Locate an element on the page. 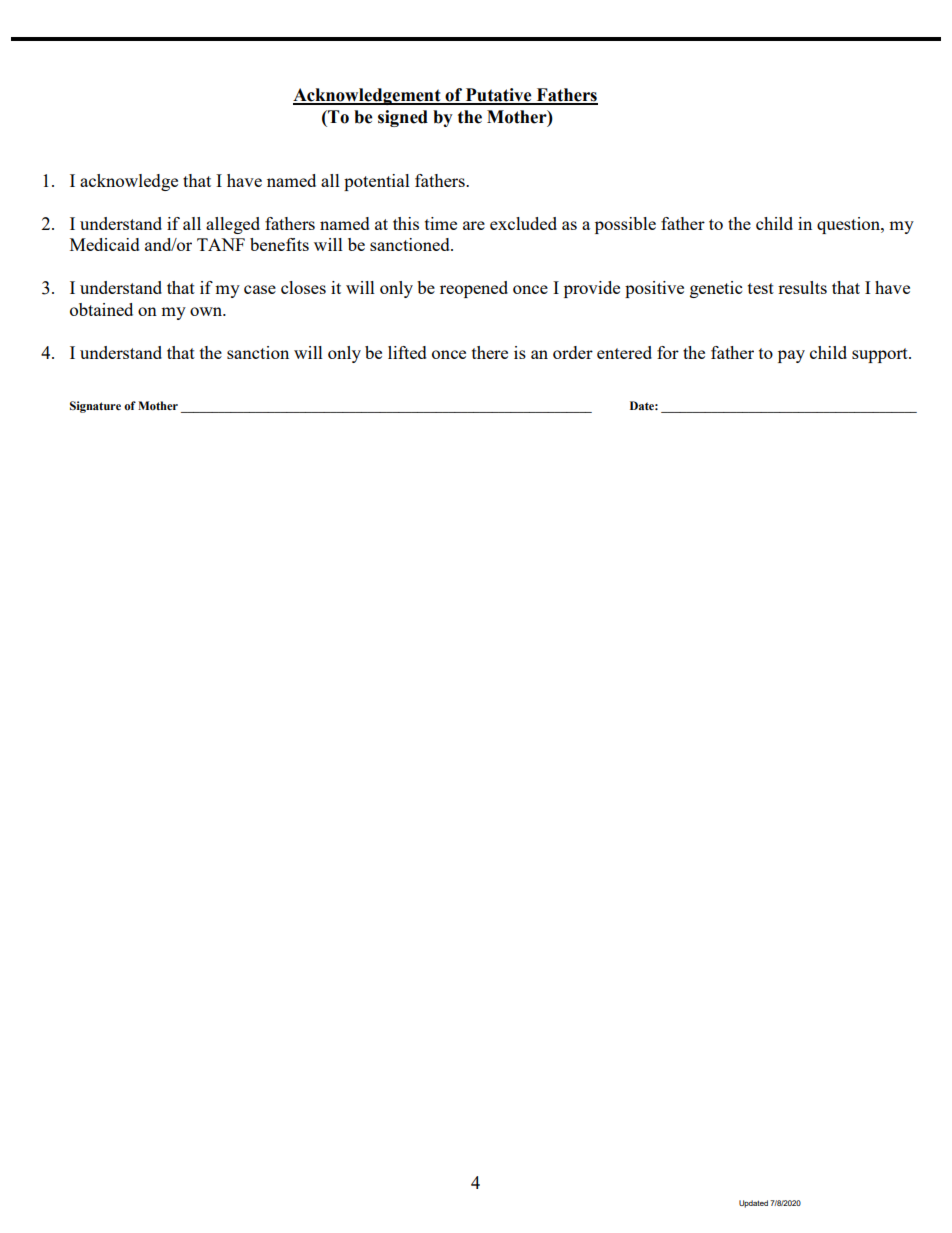 This document has height=1233, width=952. excluded is located at coordinates (523, 223).
